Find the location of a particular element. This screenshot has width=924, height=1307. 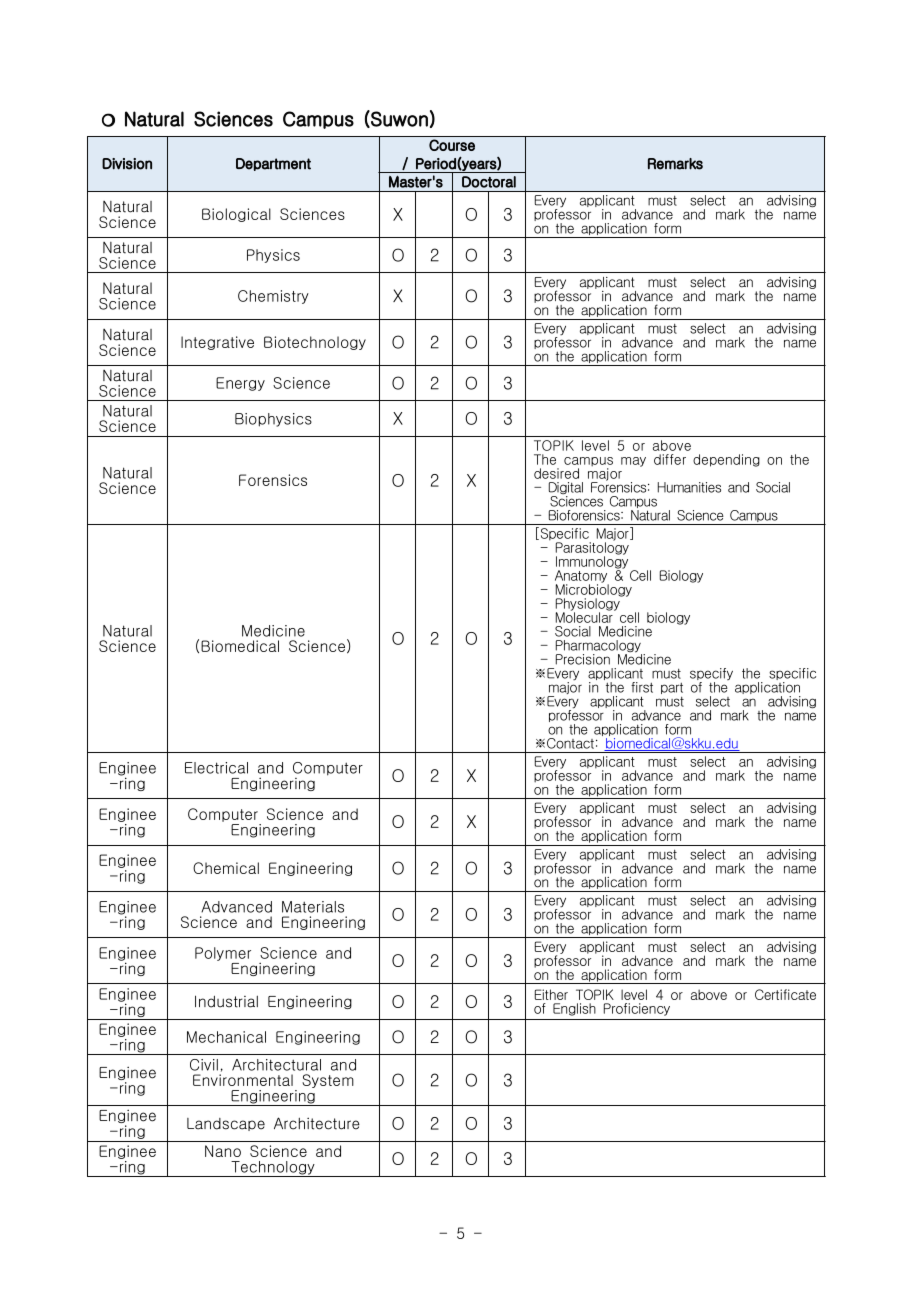

Course is located at coordinates (452, 145).
